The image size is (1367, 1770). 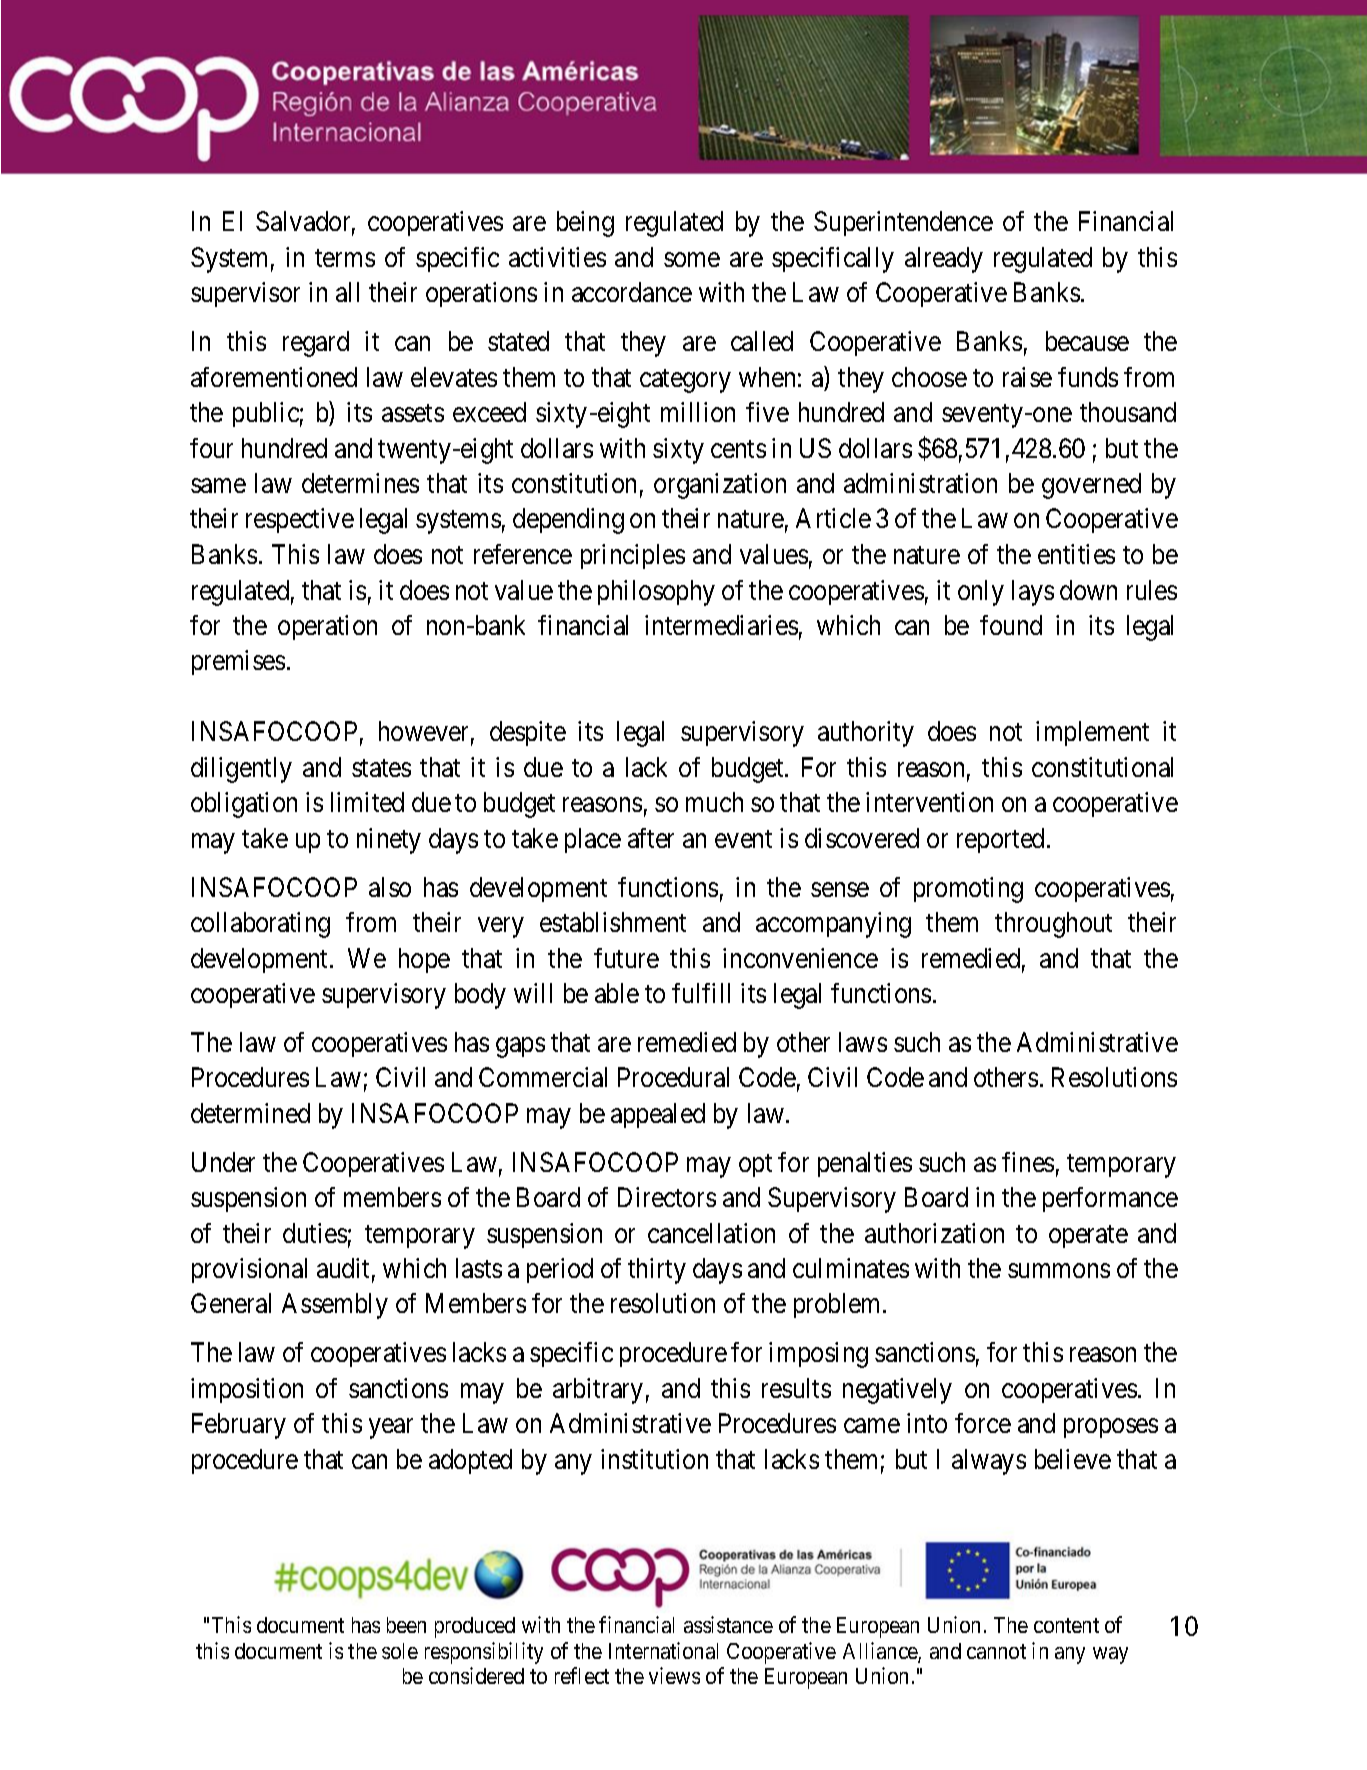 I want to click on Assembly, so click(x=335, y=1306).
